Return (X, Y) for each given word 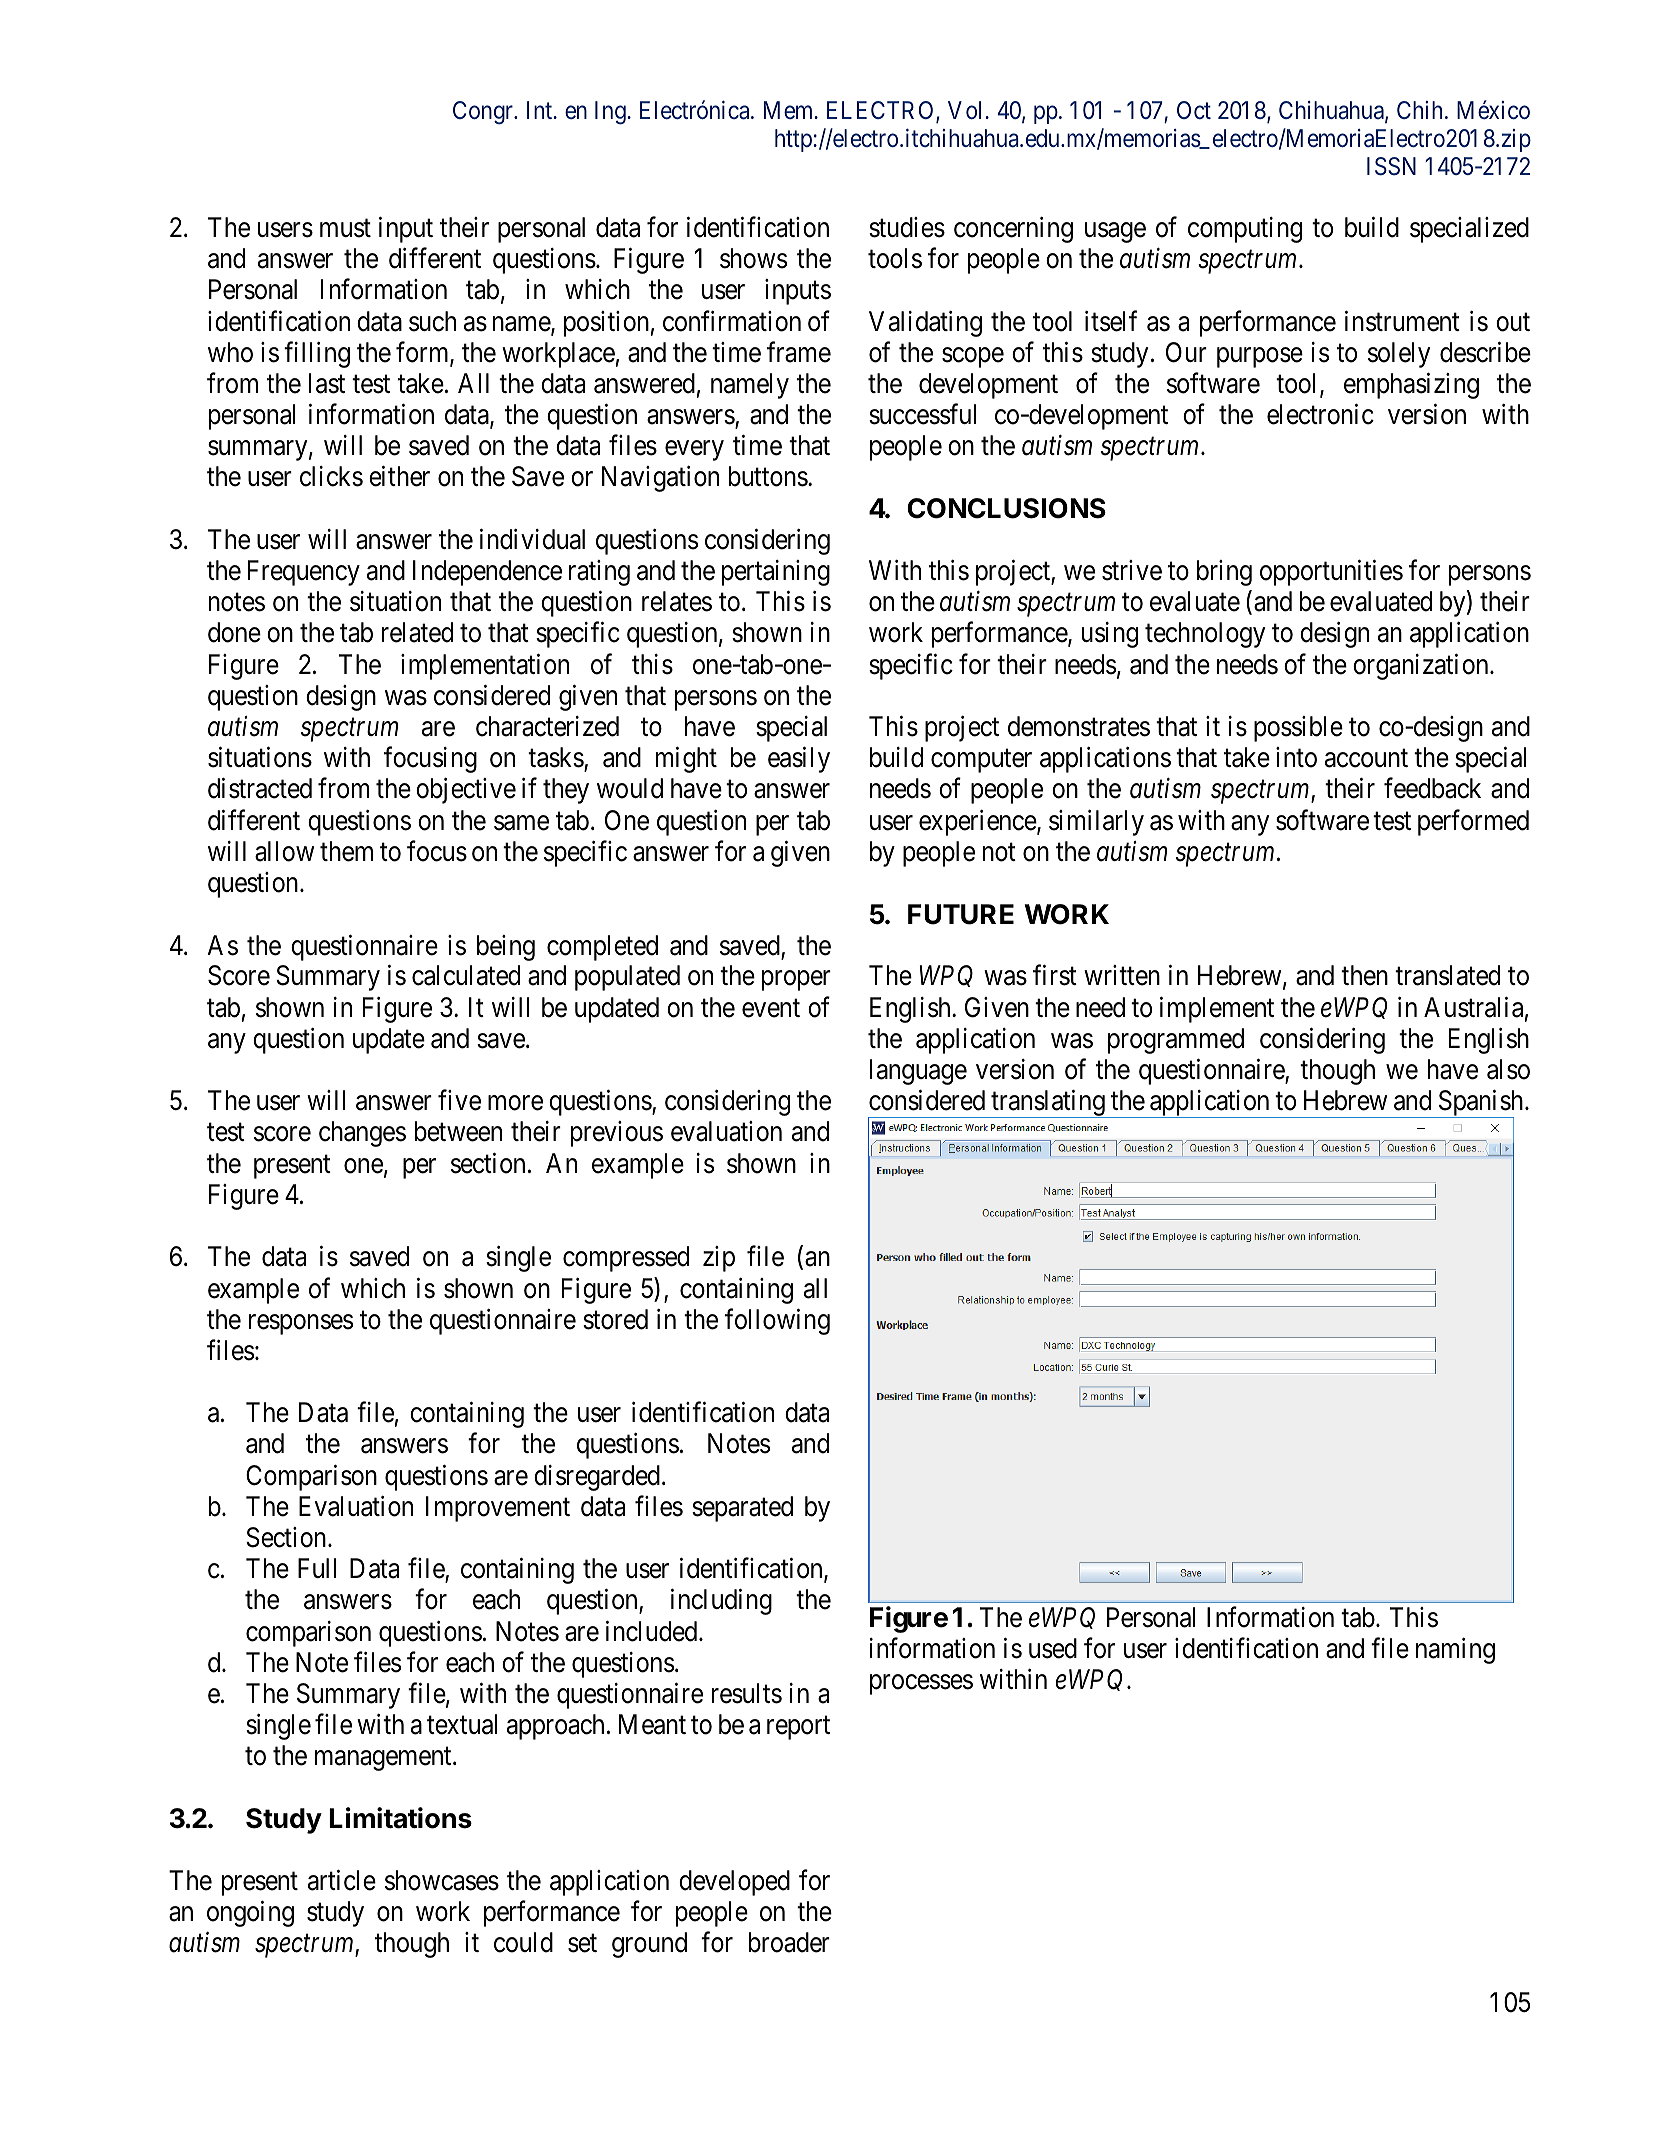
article (342, 1880)
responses (301, 1324)
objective (466, 791)
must (345, 229)
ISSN (1391, 166)
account (1366, 759)
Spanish (1481, 1104)
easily (799, 760)
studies (907, 227)
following (777, 1321)
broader (789, 1942)
